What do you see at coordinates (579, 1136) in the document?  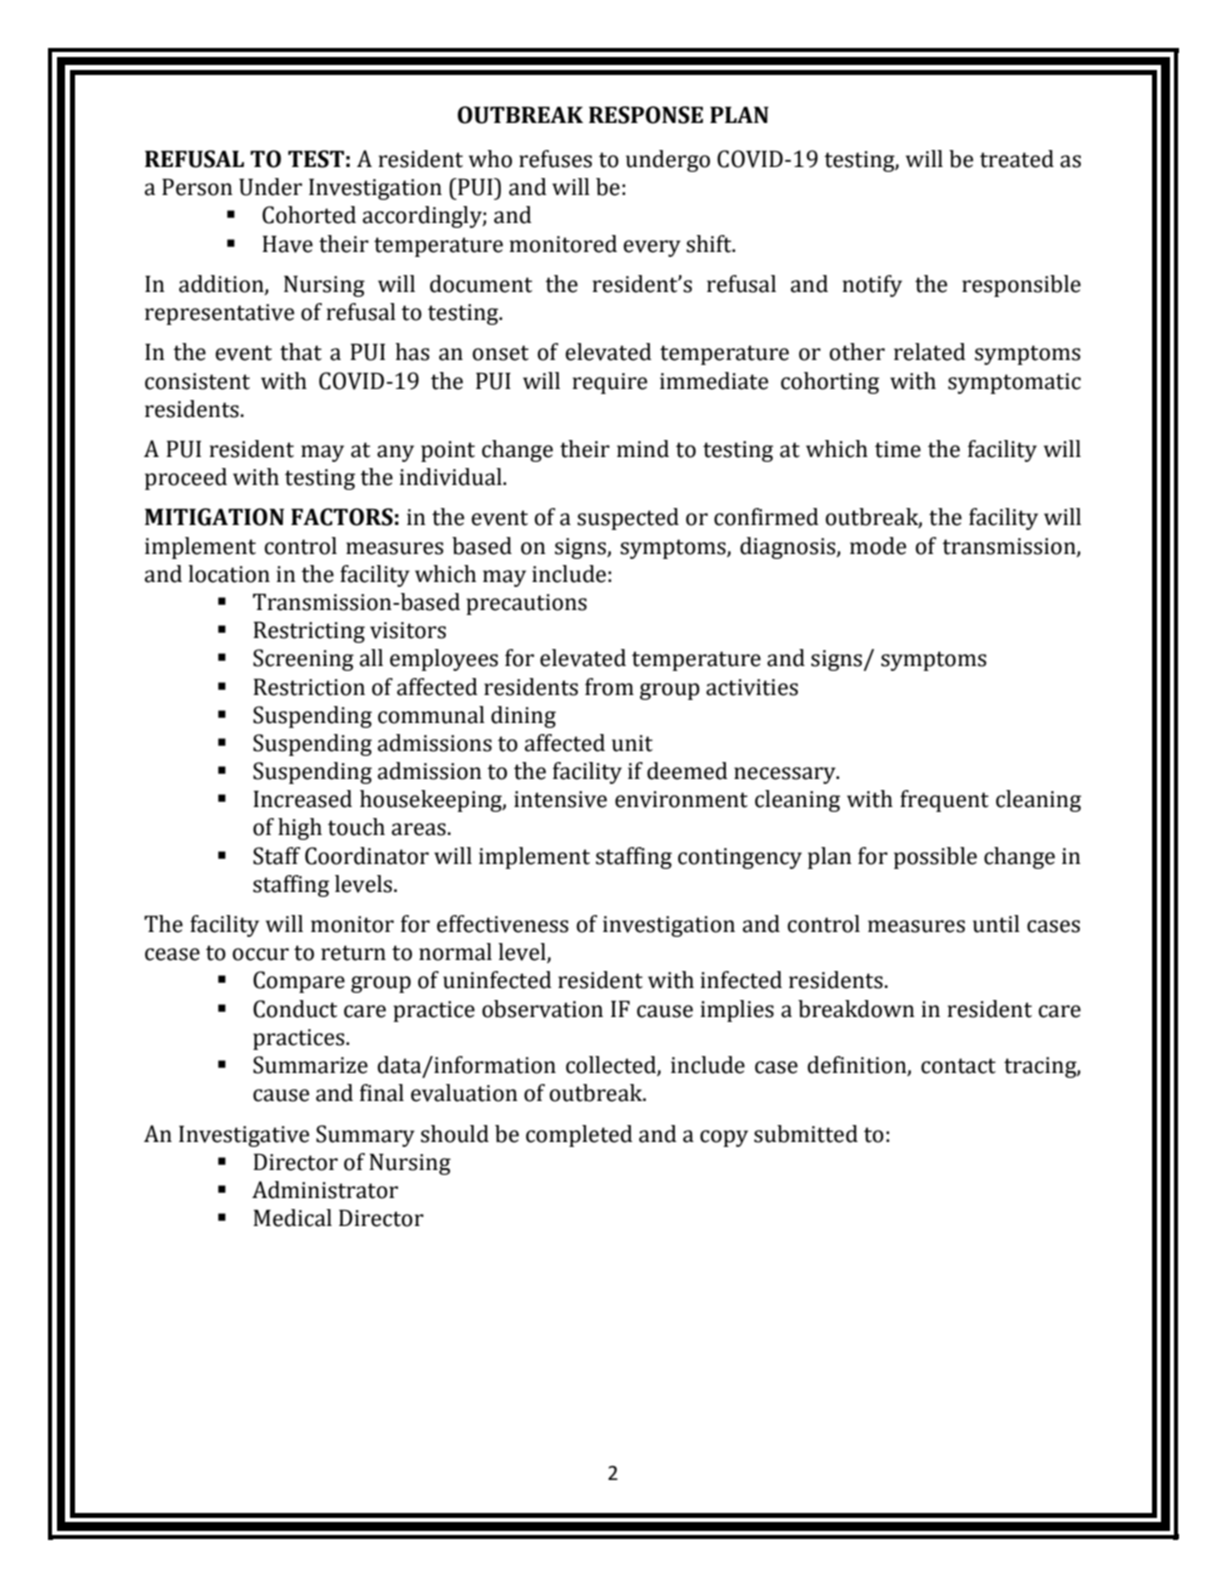 I see `completed` at bounding box center [579, 1136].
